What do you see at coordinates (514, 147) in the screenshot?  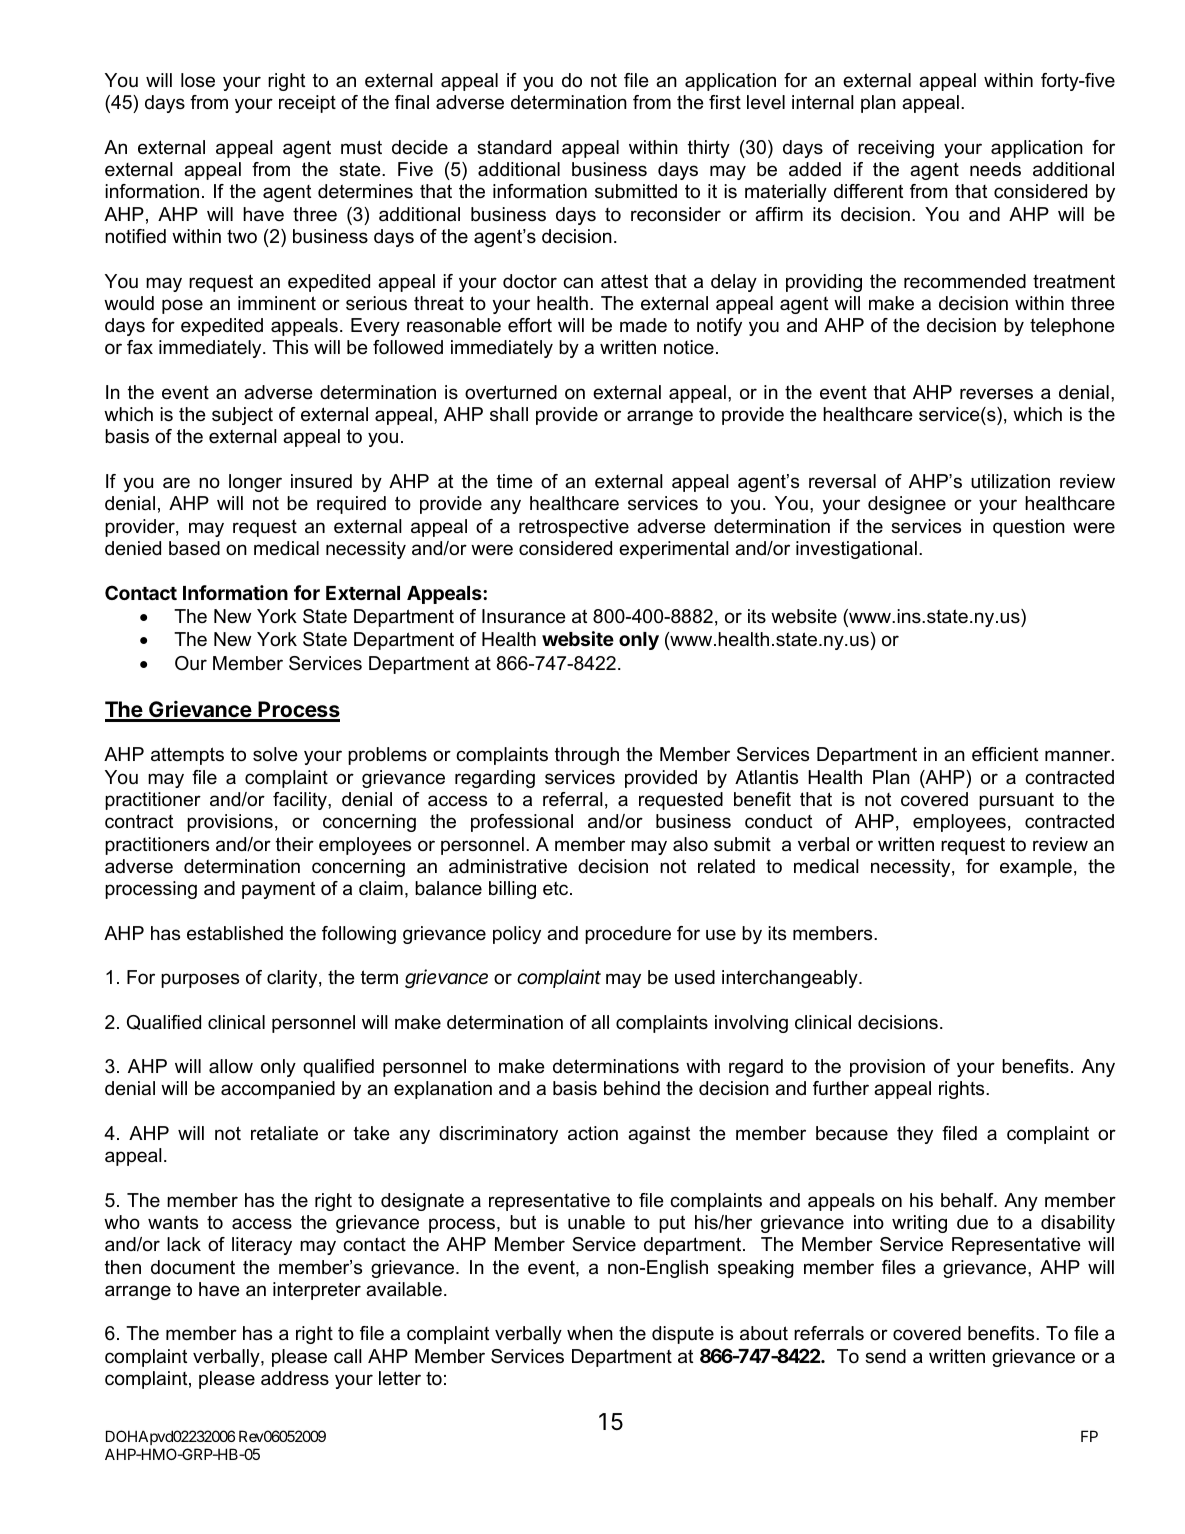 I see `standard` at bounding box center [514, 147].
